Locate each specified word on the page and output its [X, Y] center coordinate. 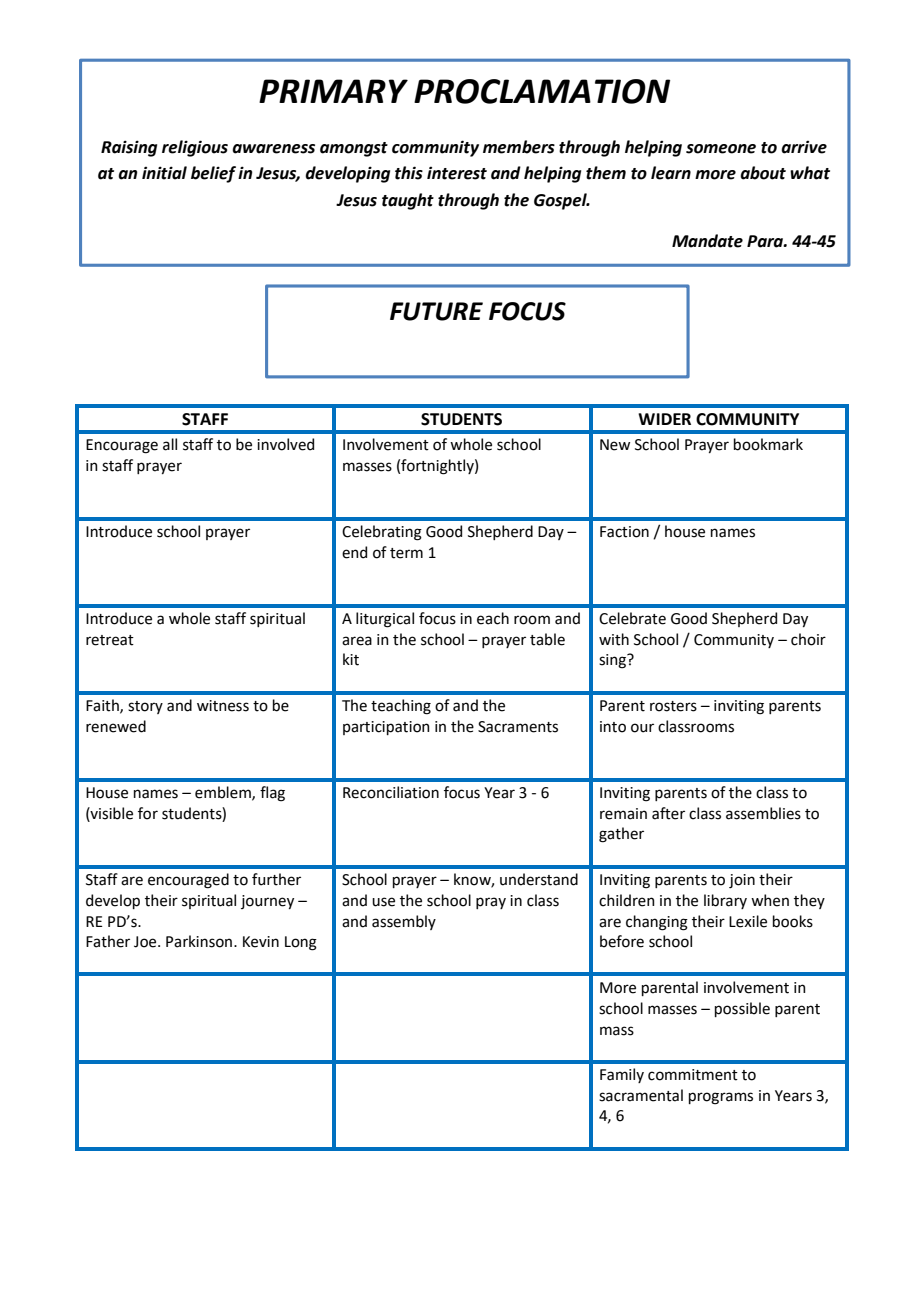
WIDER [664, 419]
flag [272, 794]
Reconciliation [391, 792]
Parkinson [200, 941]
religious [195, 148]
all [170, 444]
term [406, 553]
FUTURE [436, 311]
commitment [693, 1075]
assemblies [763, 813]
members [519, 147]
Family [622, 1075]
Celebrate [632, 618]
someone [721, 149]
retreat [110, 640]
